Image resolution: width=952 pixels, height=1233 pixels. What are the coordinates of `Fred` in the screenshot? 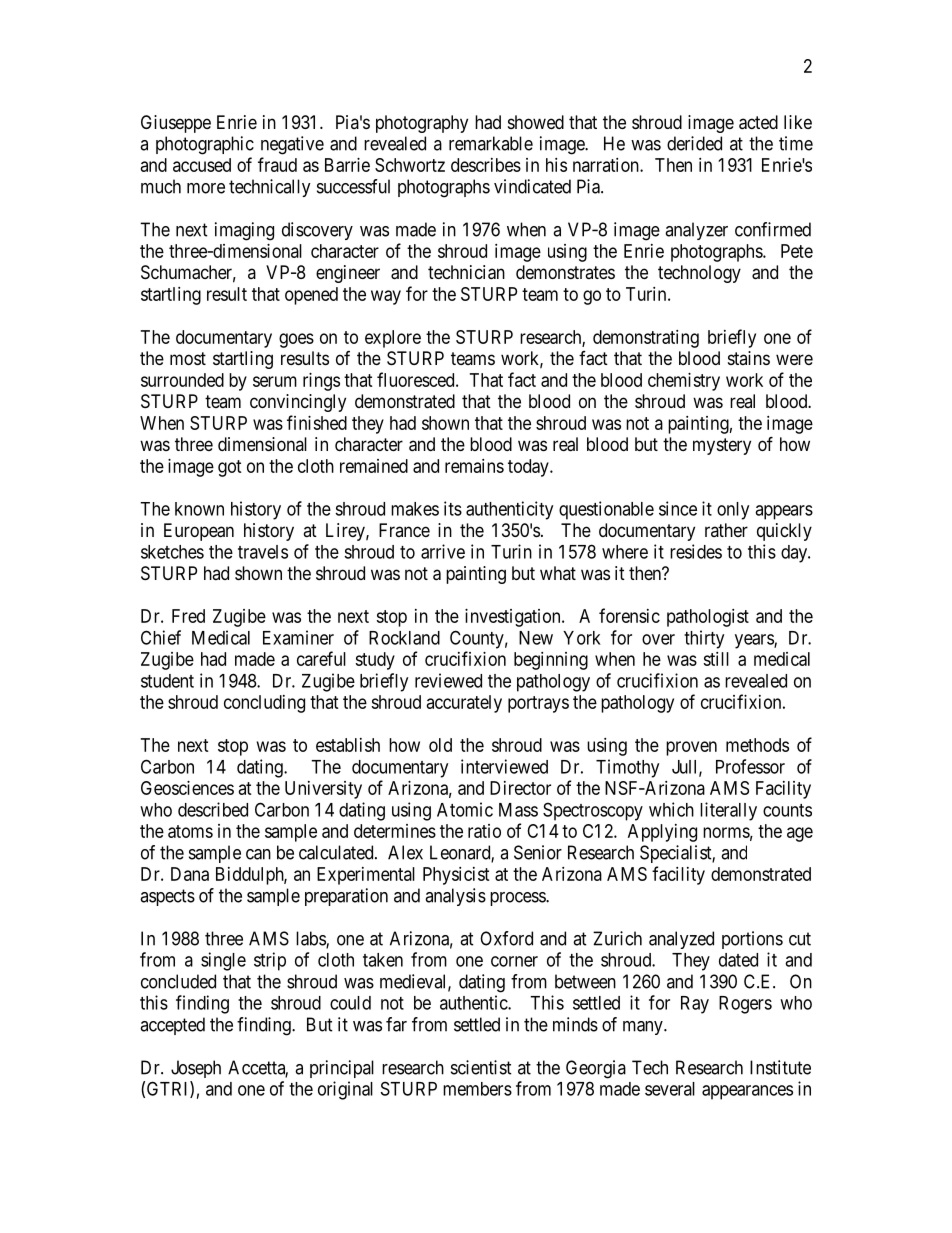 It's located at (188, 616).
